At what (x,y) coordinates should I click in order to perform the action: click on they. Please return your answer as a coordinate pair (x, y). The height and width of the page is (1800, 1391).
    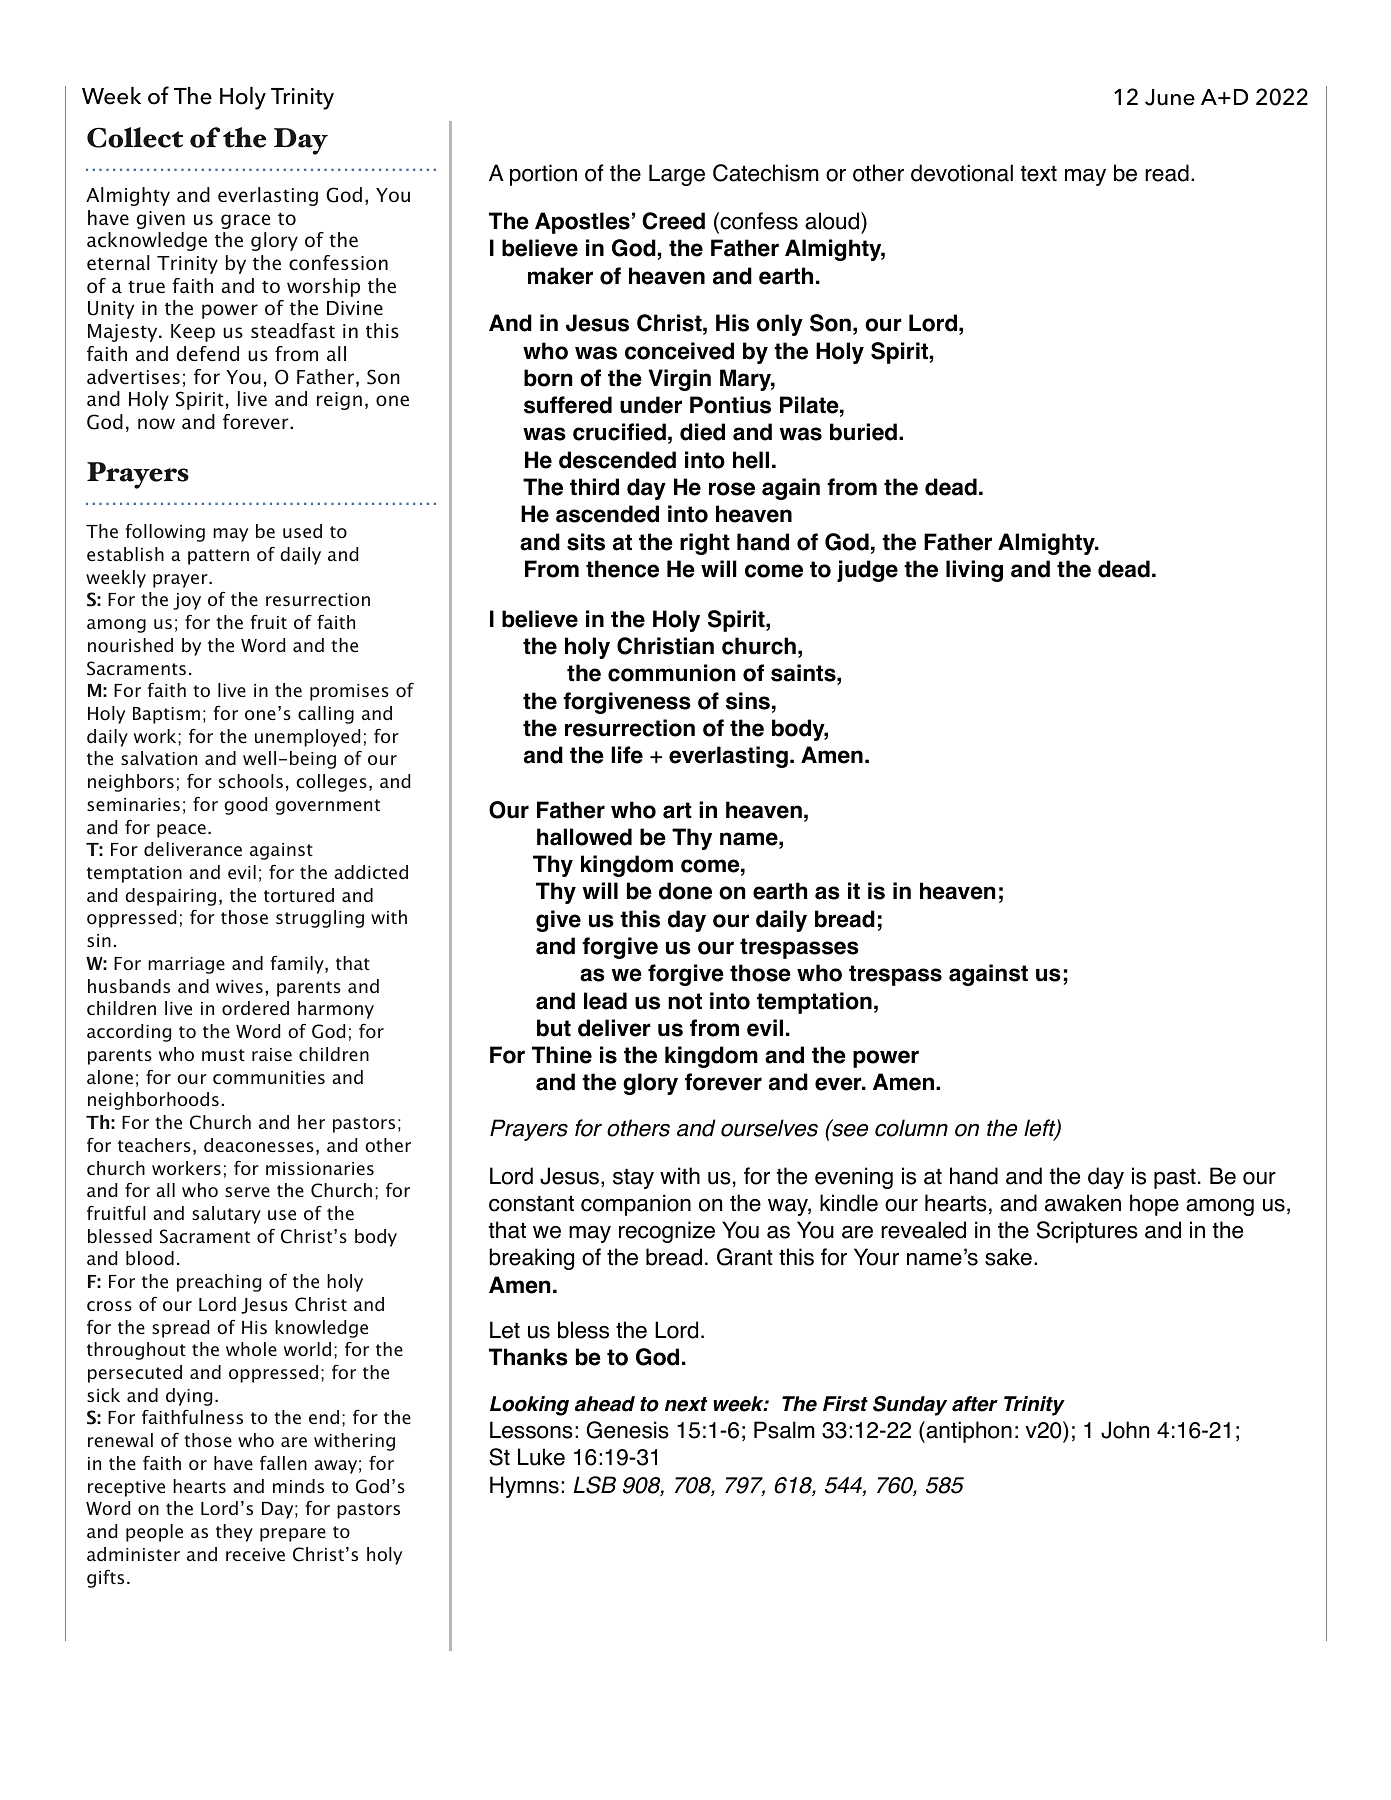
    Looking at the image, I should click on (234, 1533).
